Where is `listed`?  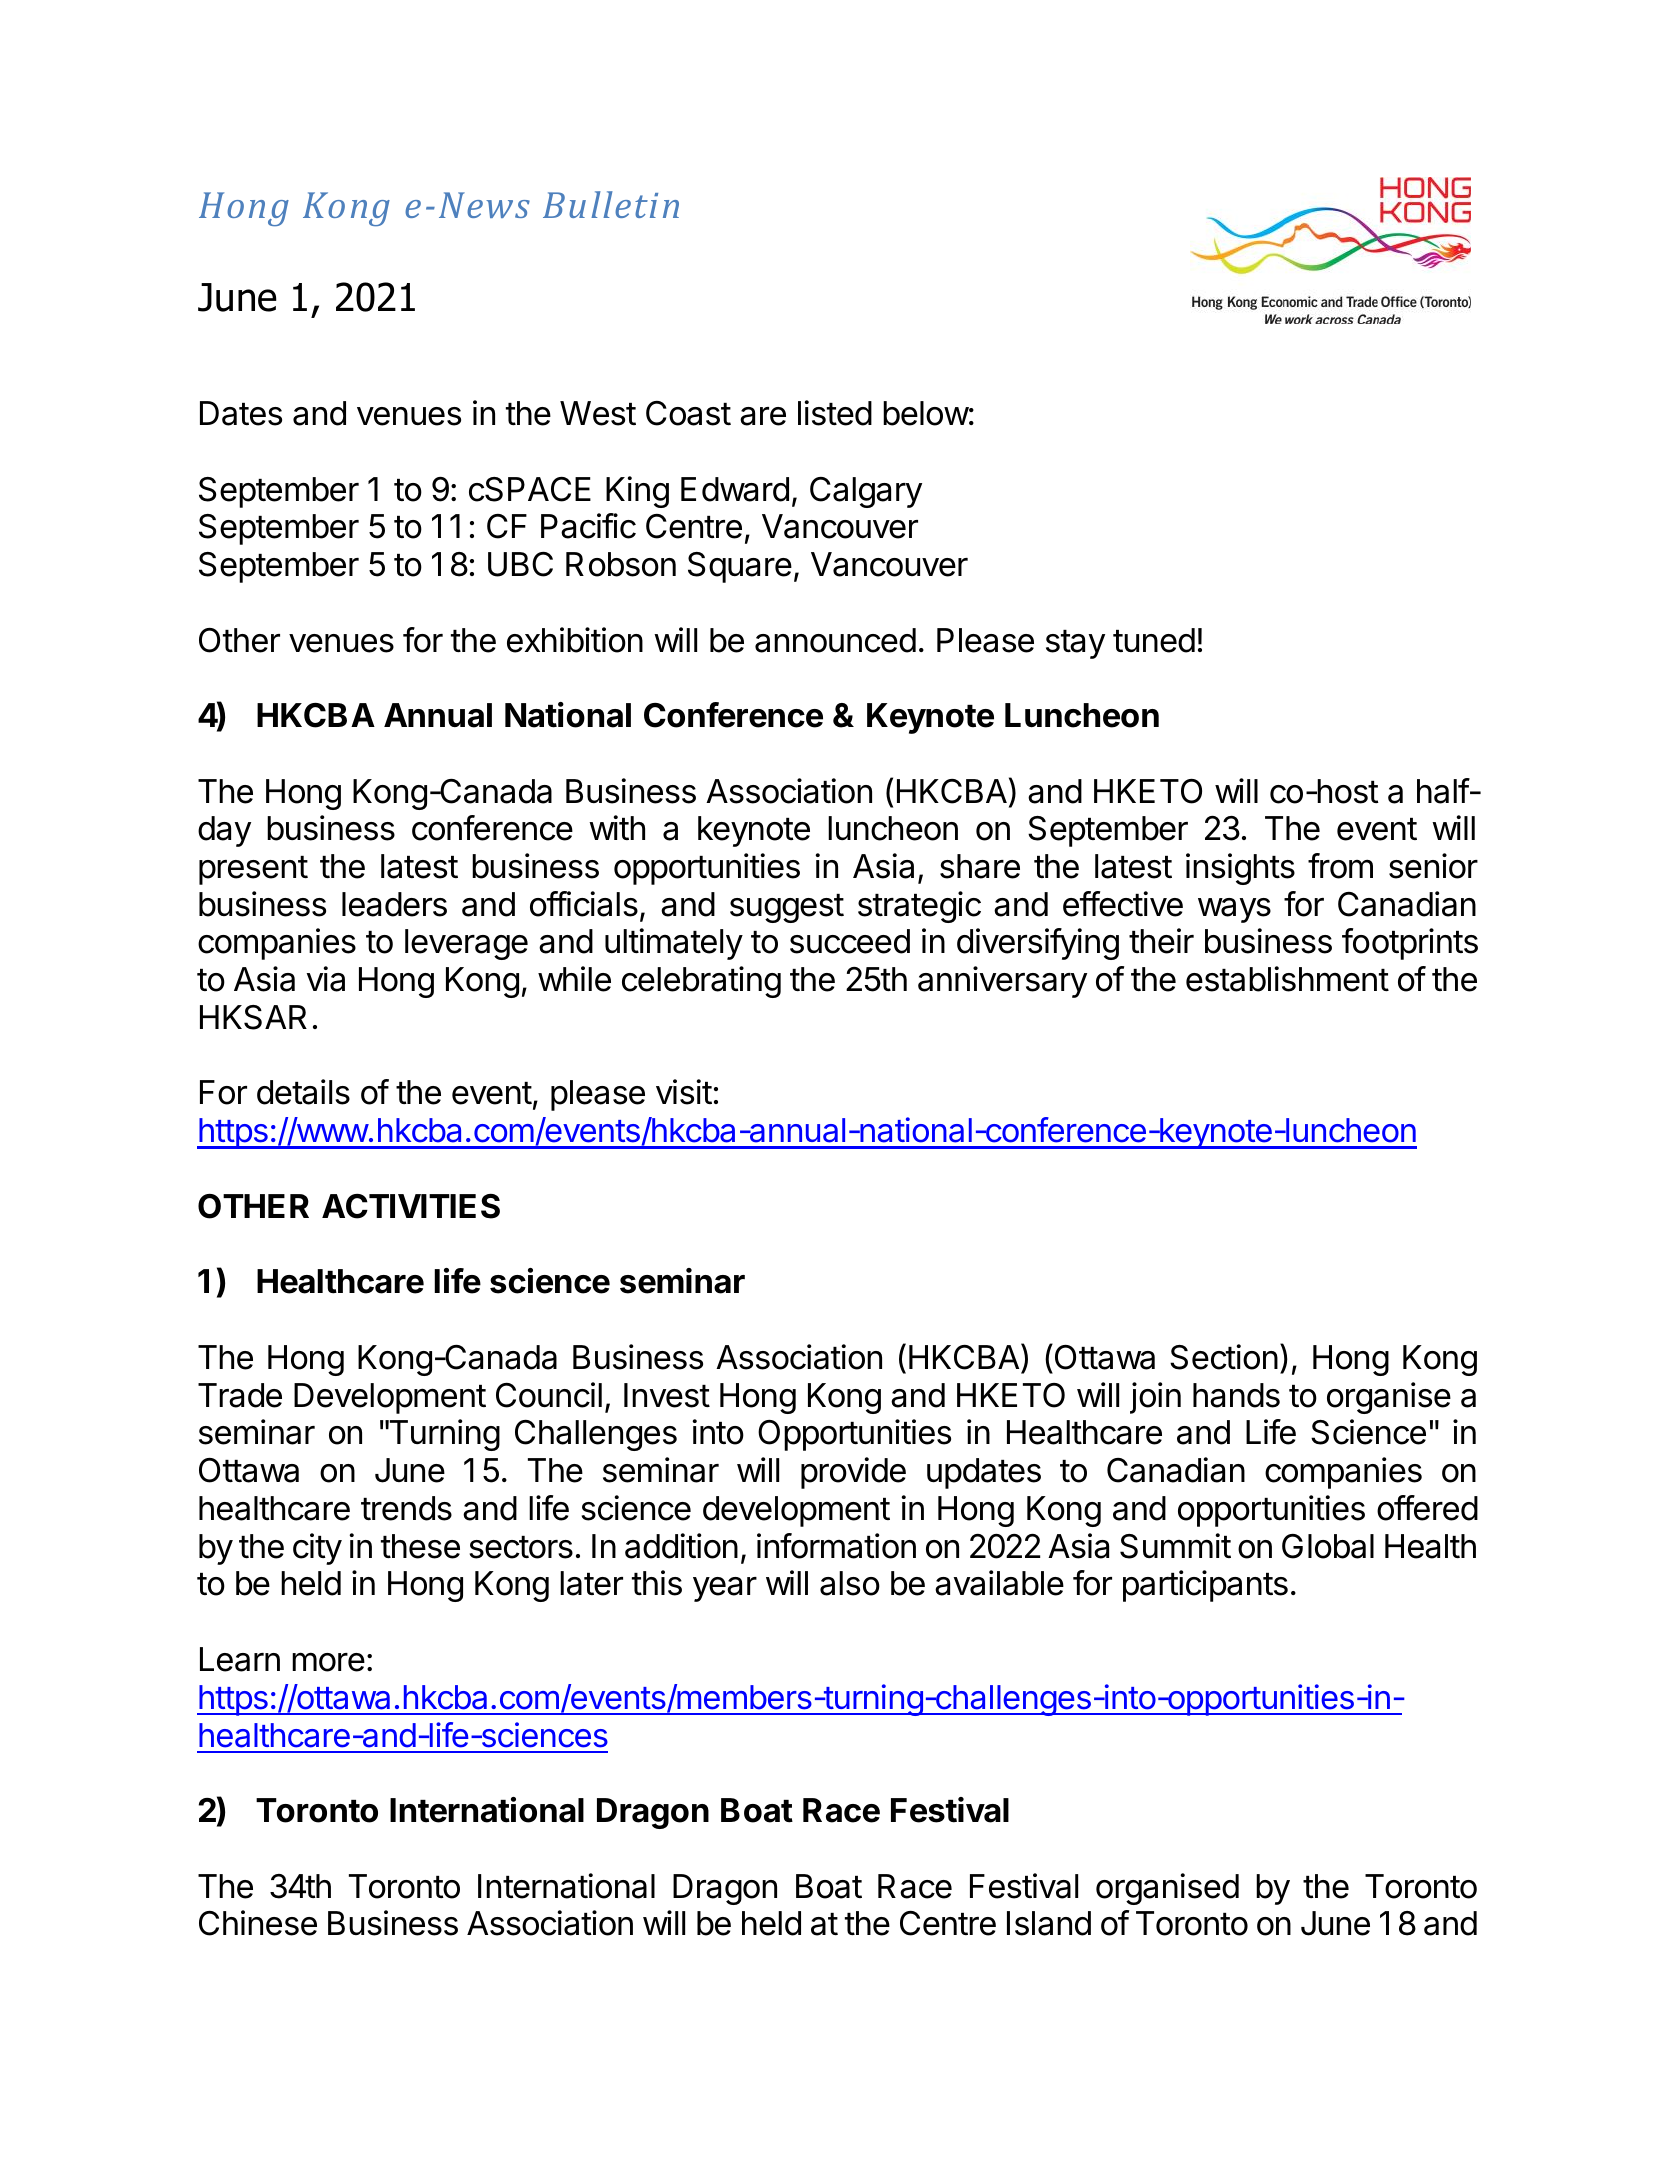 listed is located at coordinates (835, 413).
